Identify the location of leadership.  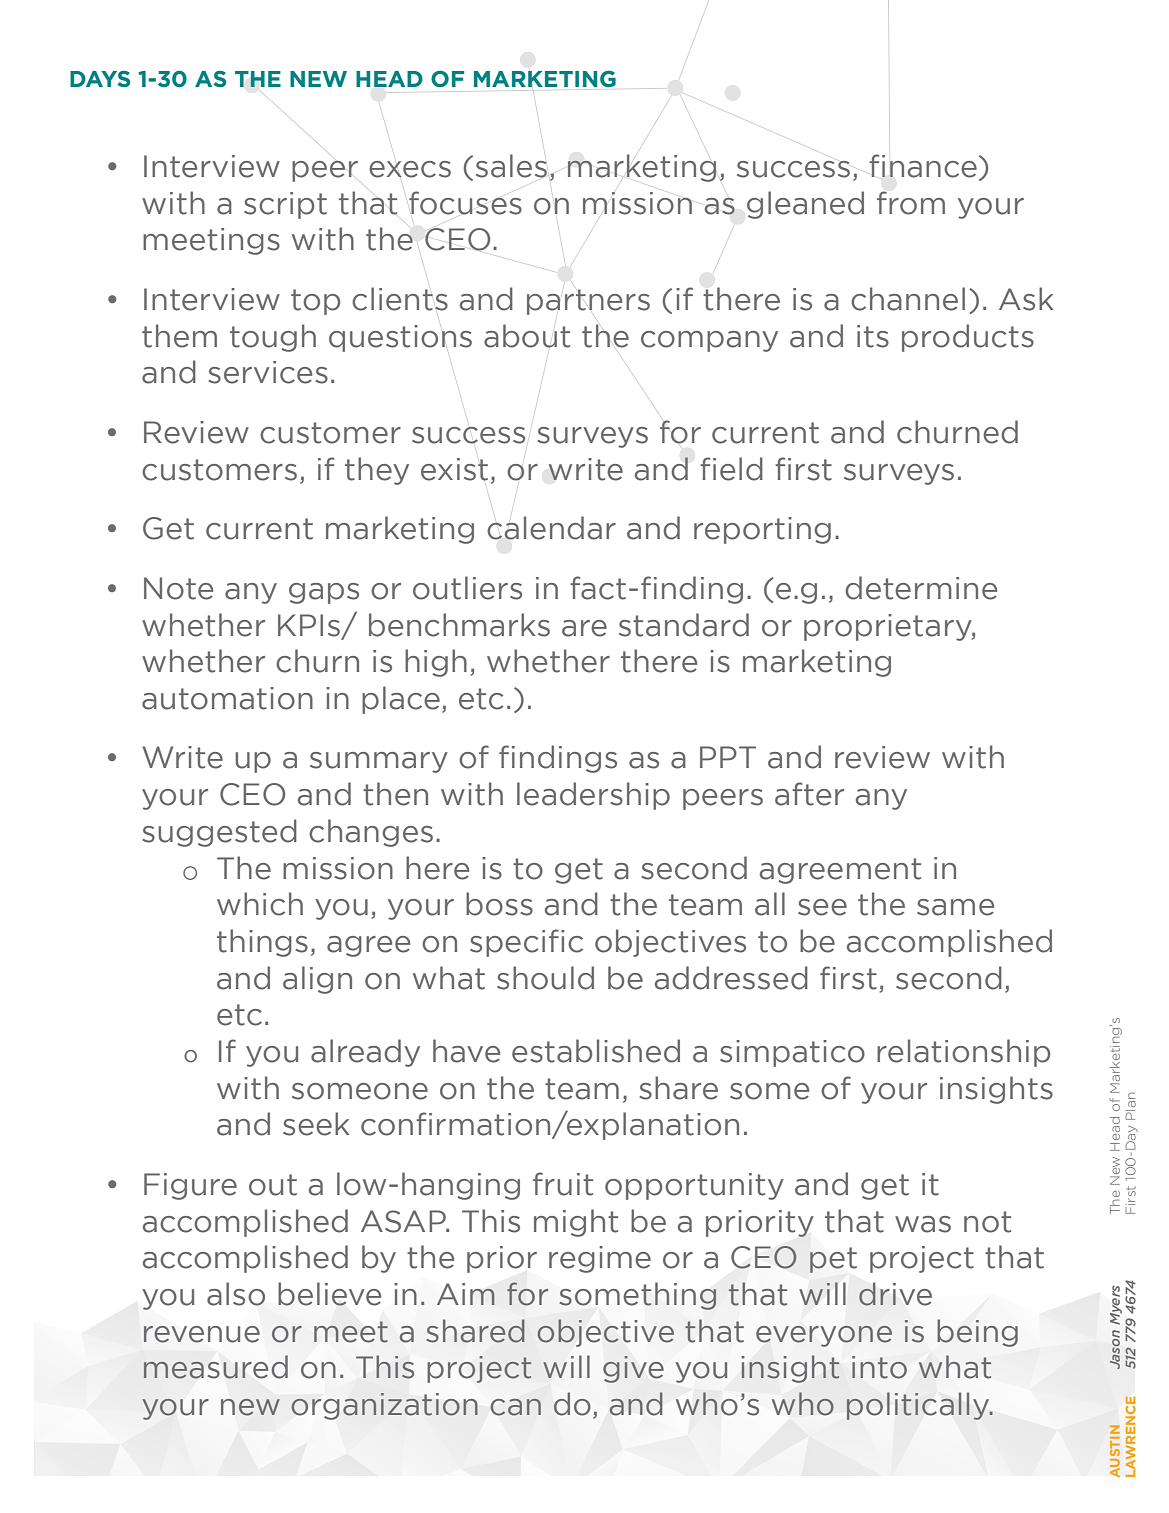
(593, 796).
